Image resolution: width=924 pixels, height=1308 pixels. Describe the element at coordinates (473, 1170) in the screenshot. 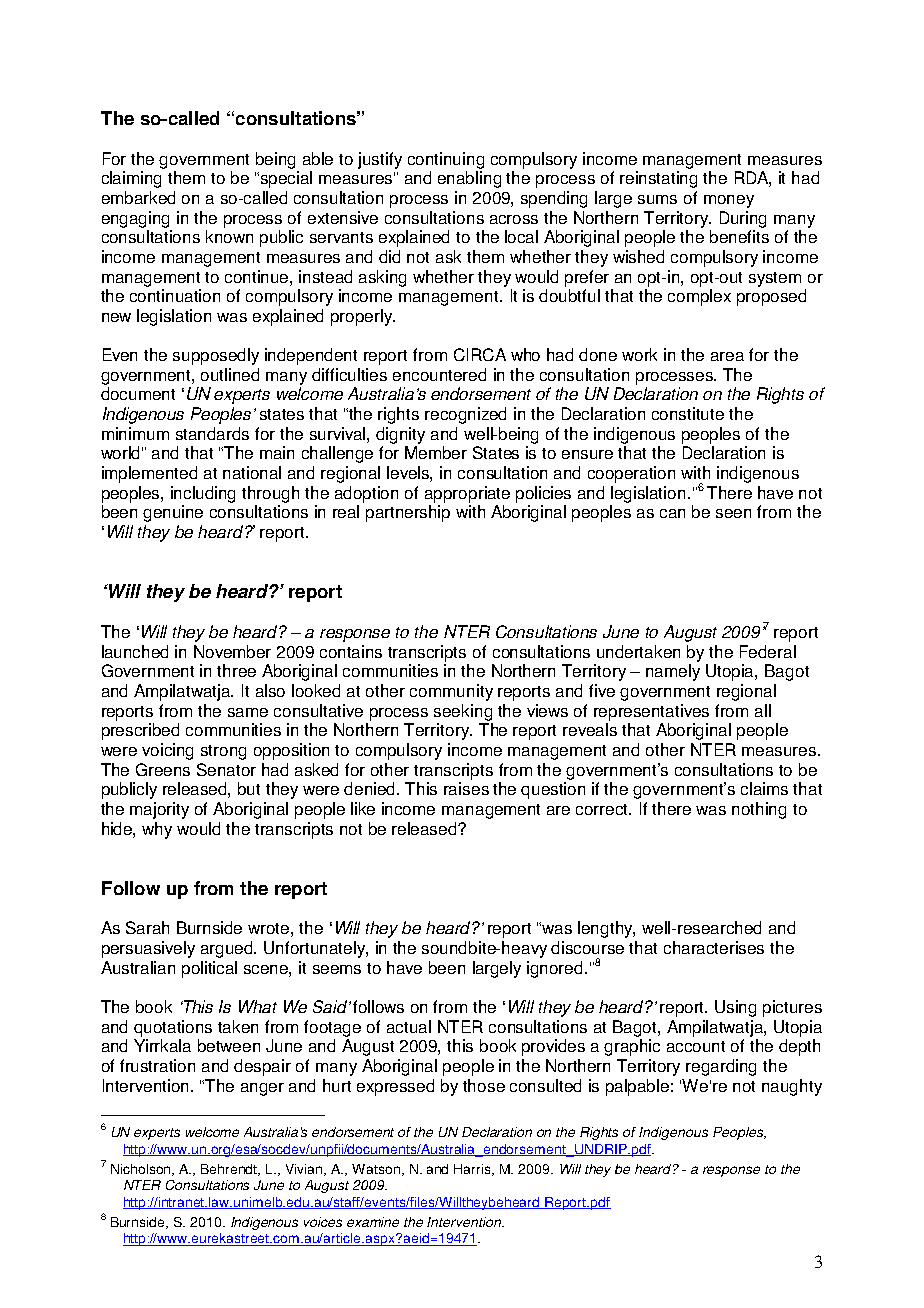

I see `Harris` at that location.
